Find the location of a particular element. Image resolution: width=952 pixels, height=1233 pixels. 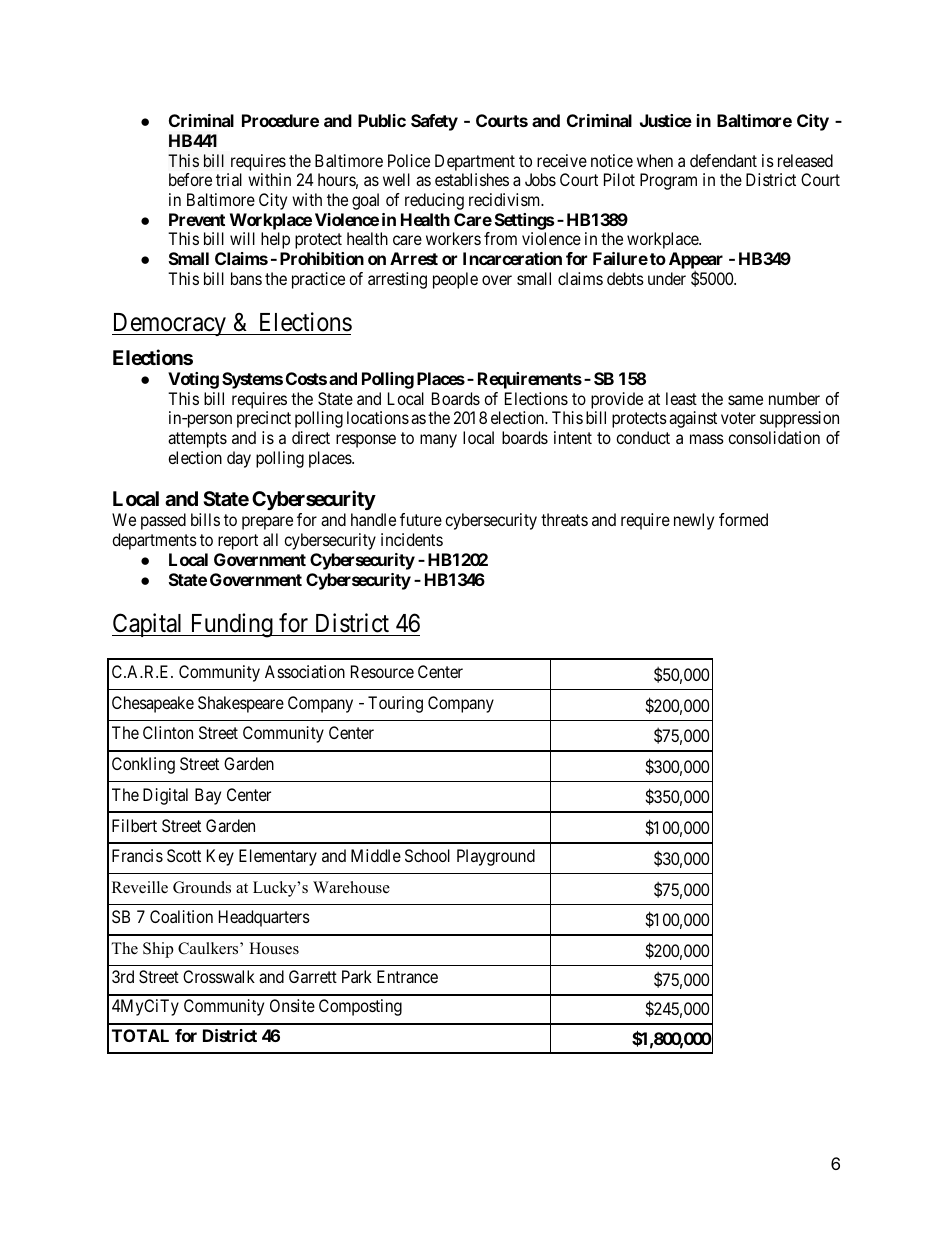

Funding is located at coordinates (231, 625).
